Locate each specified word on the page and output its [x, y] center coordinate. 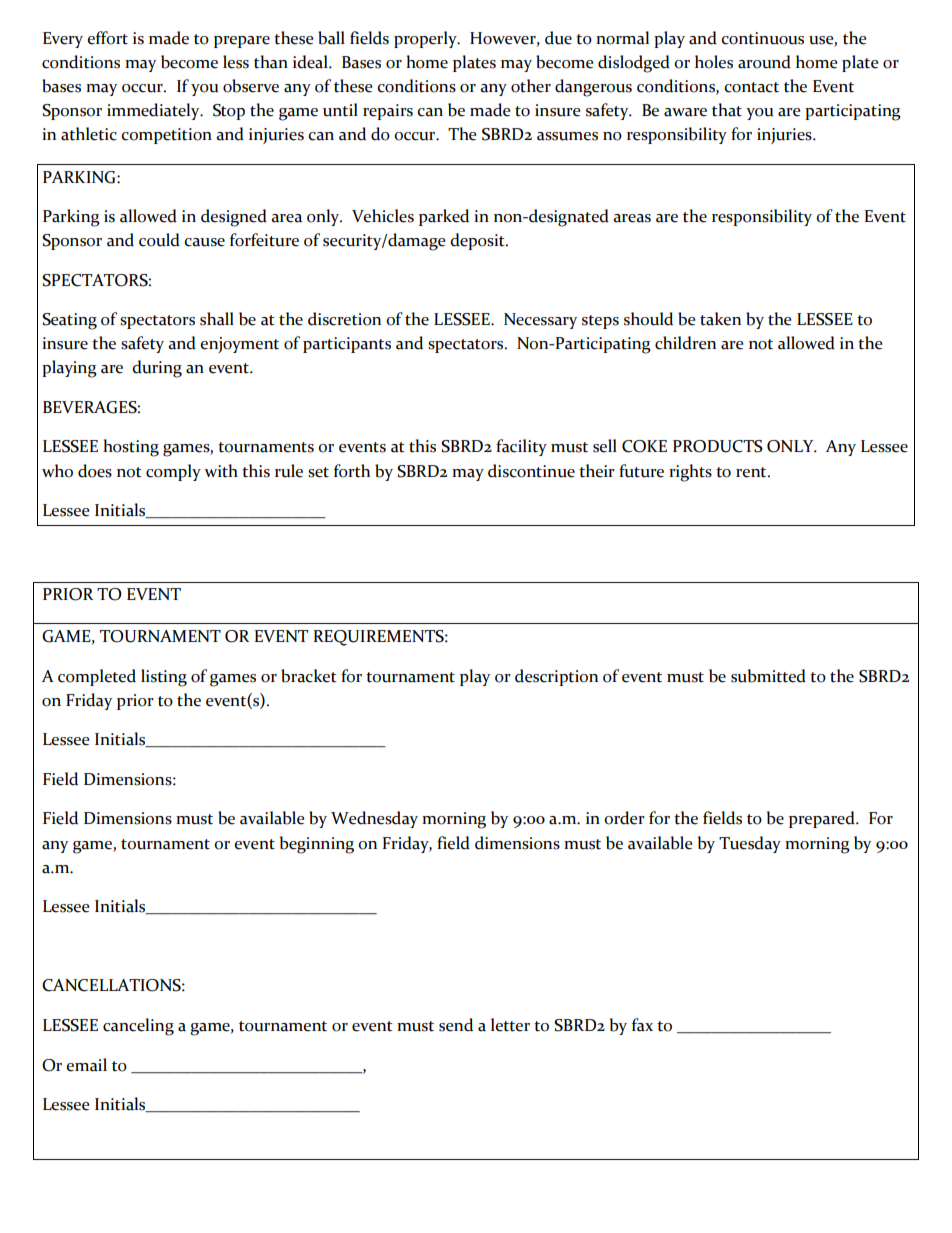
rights [690, 473]
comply [173, 472]
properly [426, 39]
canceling [138, 1027]
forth [352, 471]
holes [714, 62]
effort [107, 38]
